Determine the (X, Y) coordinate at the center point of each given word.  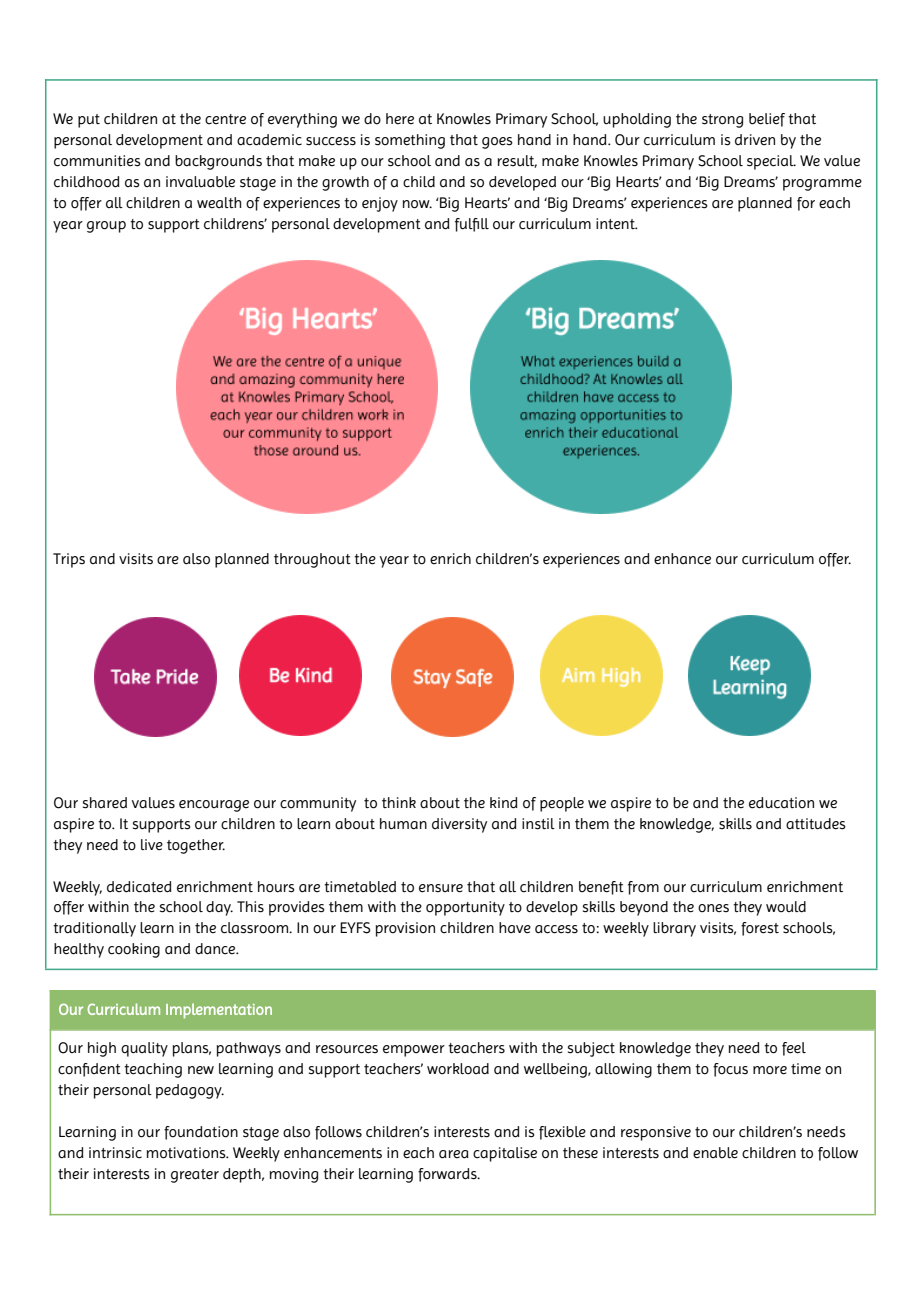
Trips (69, 560)
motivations (187, 1153)
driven (755, 139)
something (410, 141)
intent (616, 224)
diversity (459, 825)
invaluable (200, 182)
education (781, 803)
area (454, 1154)
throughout (312, 560)
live (152, 845)
